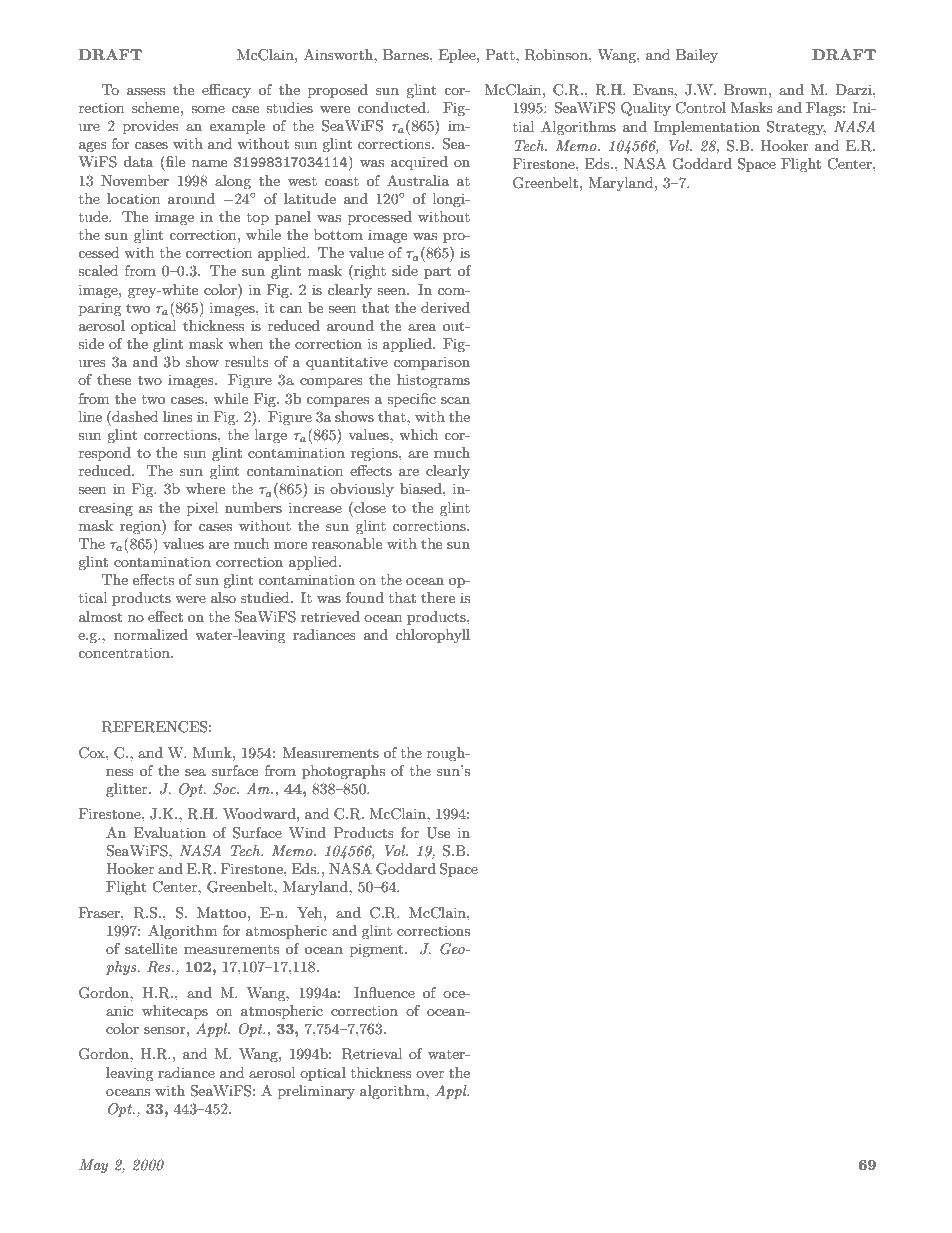  What do you see at coordinates (393, 107) in the page?
I see `conducted` at bounding box center [393, 107].
